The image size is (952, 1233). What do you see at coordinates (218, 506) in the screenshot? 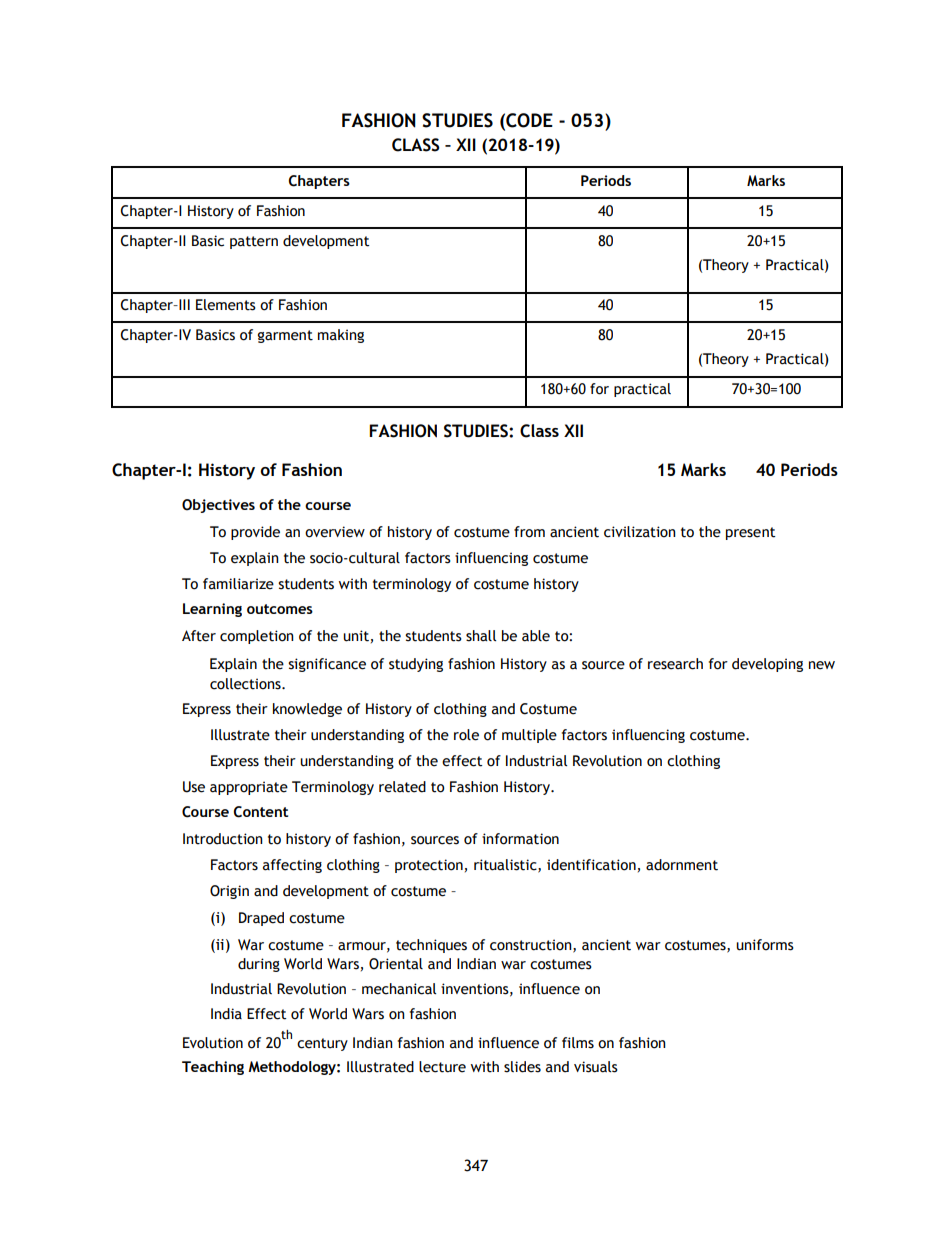
I see `Objectives` at bounding box center [218, 506].
